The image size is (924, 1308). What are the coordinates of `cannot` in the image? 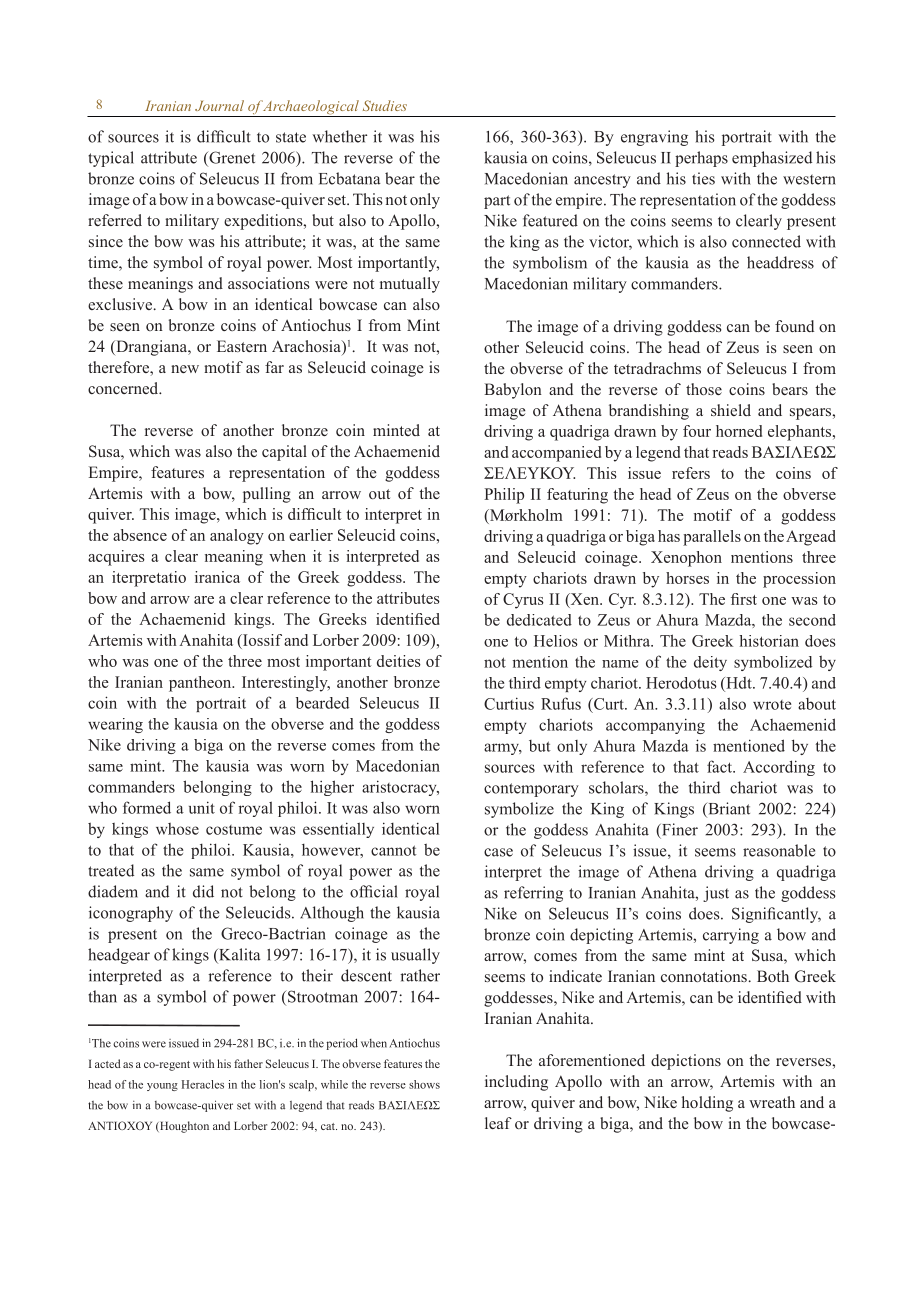 It's located at (394, 850).
